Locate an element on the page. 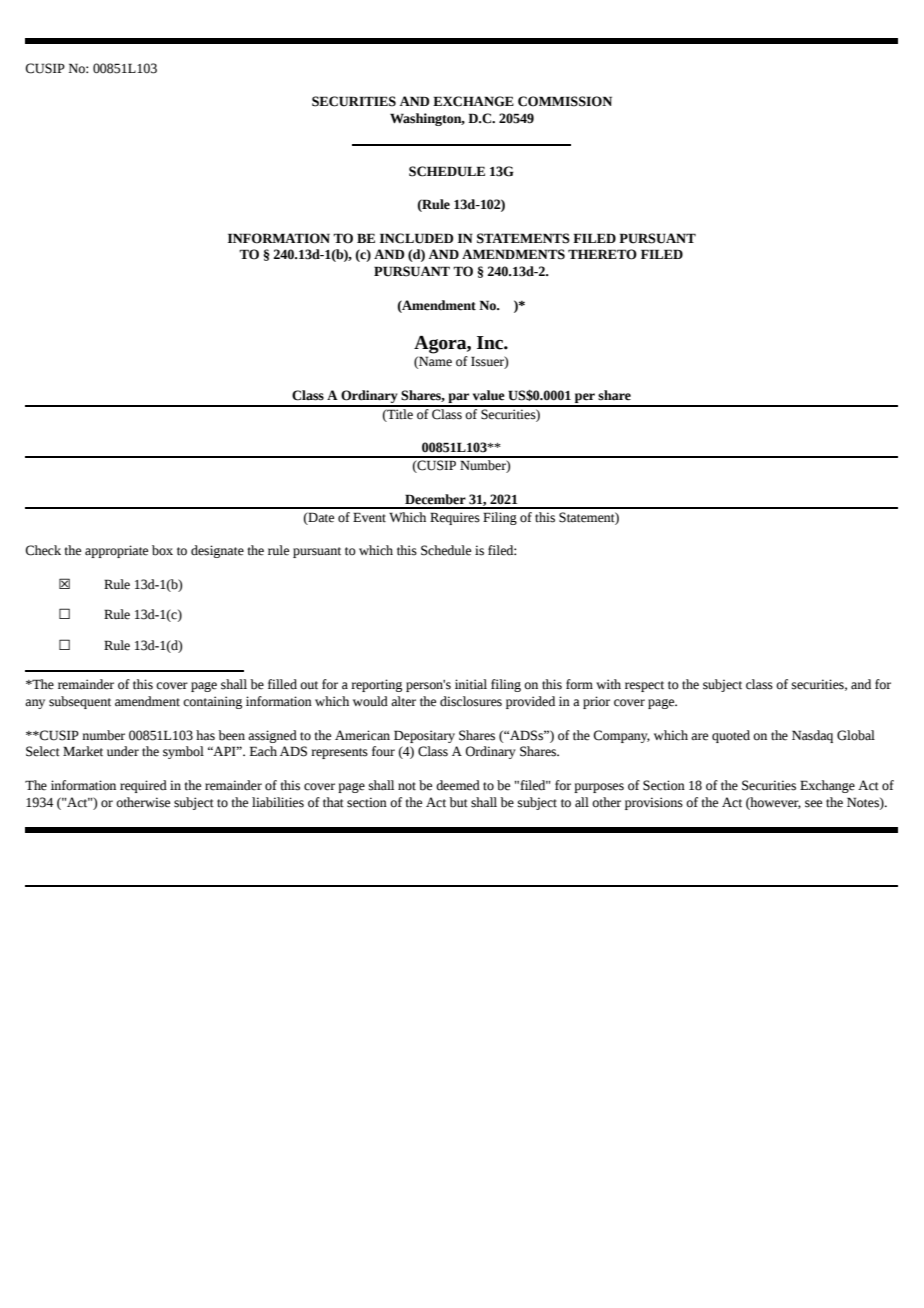 Image resolution: width=924 pixels, height=1308 pixels. value is located at coordinates (489, 395).
